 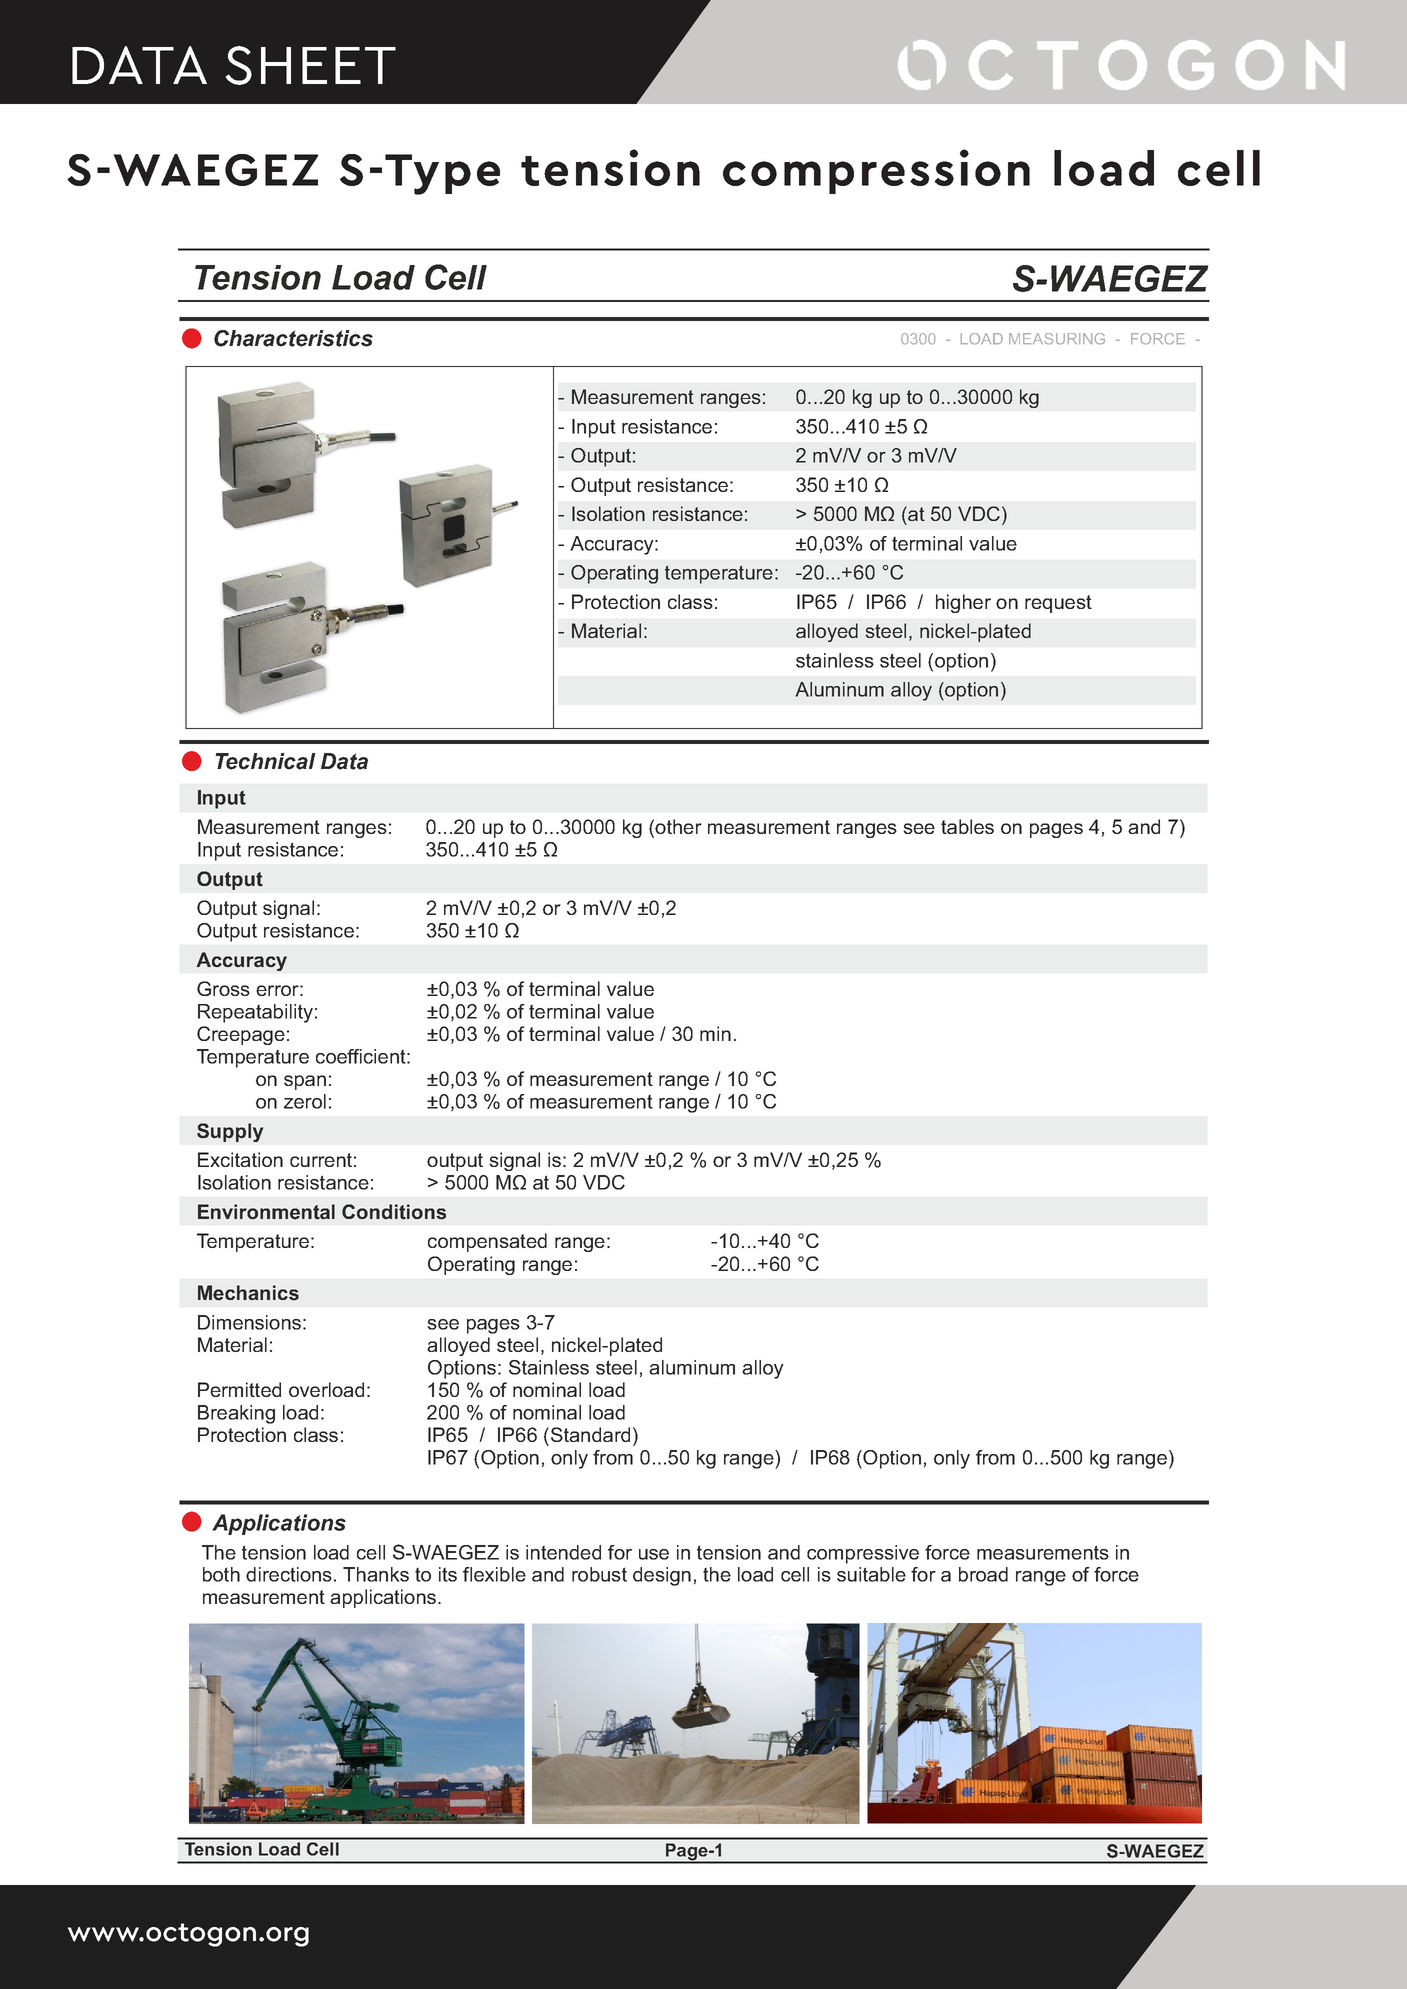 What do you see at coordinates (654, 1554) in the image?
I see `use` at bounding box center [654, 1554].
